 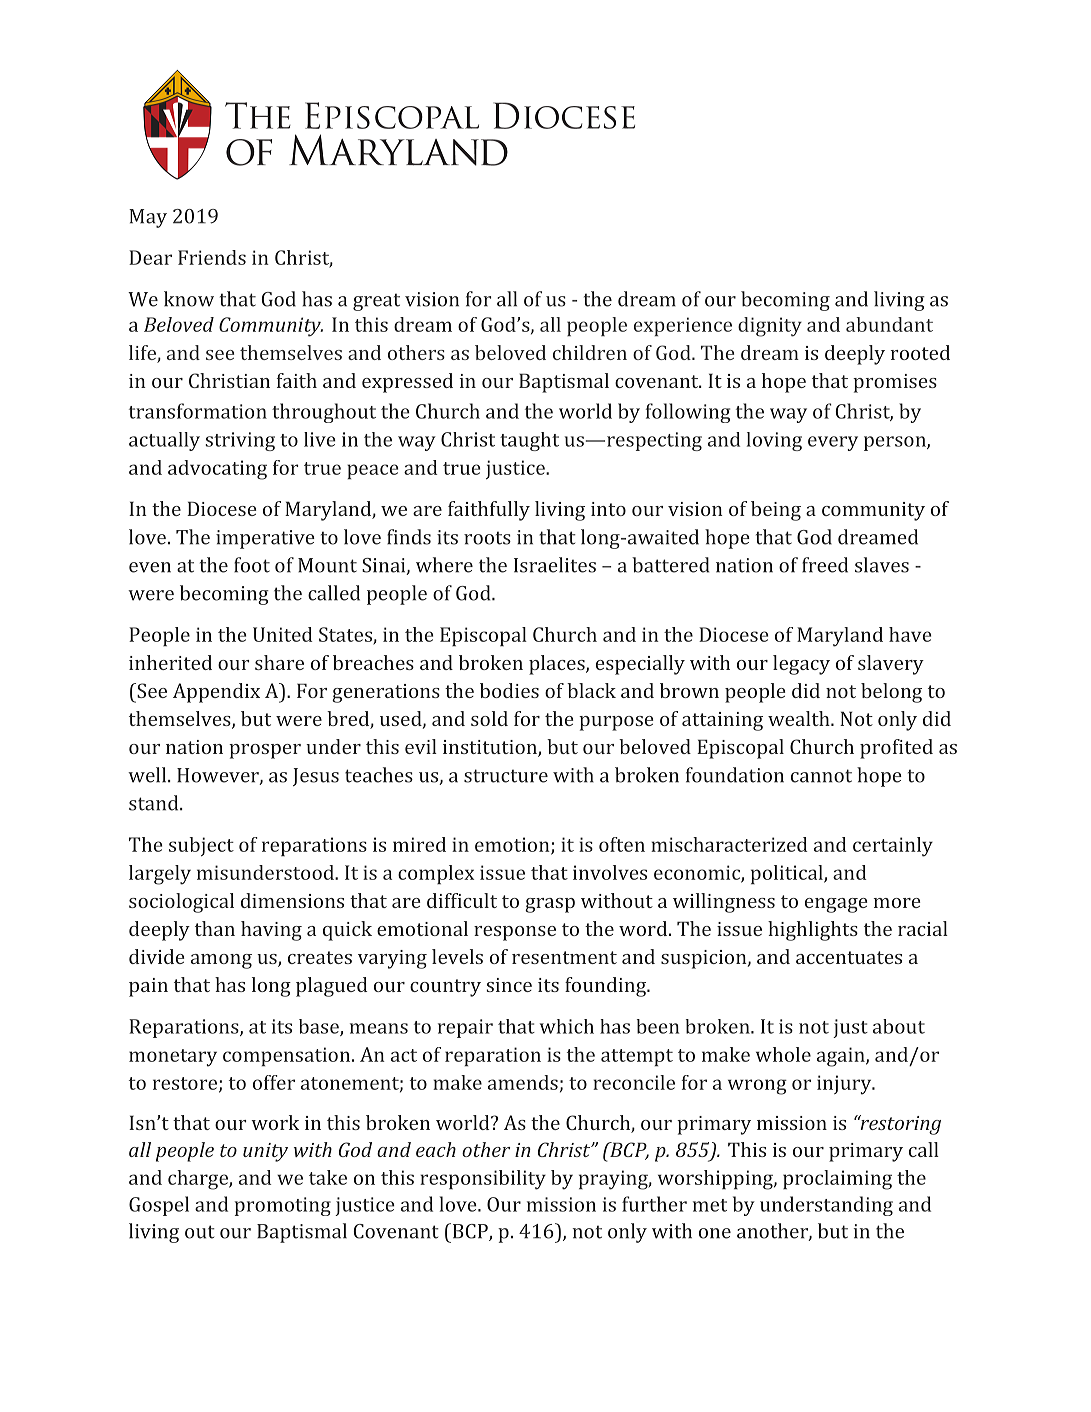 I want to click on responsibility, so click(x=483, y=1180).
